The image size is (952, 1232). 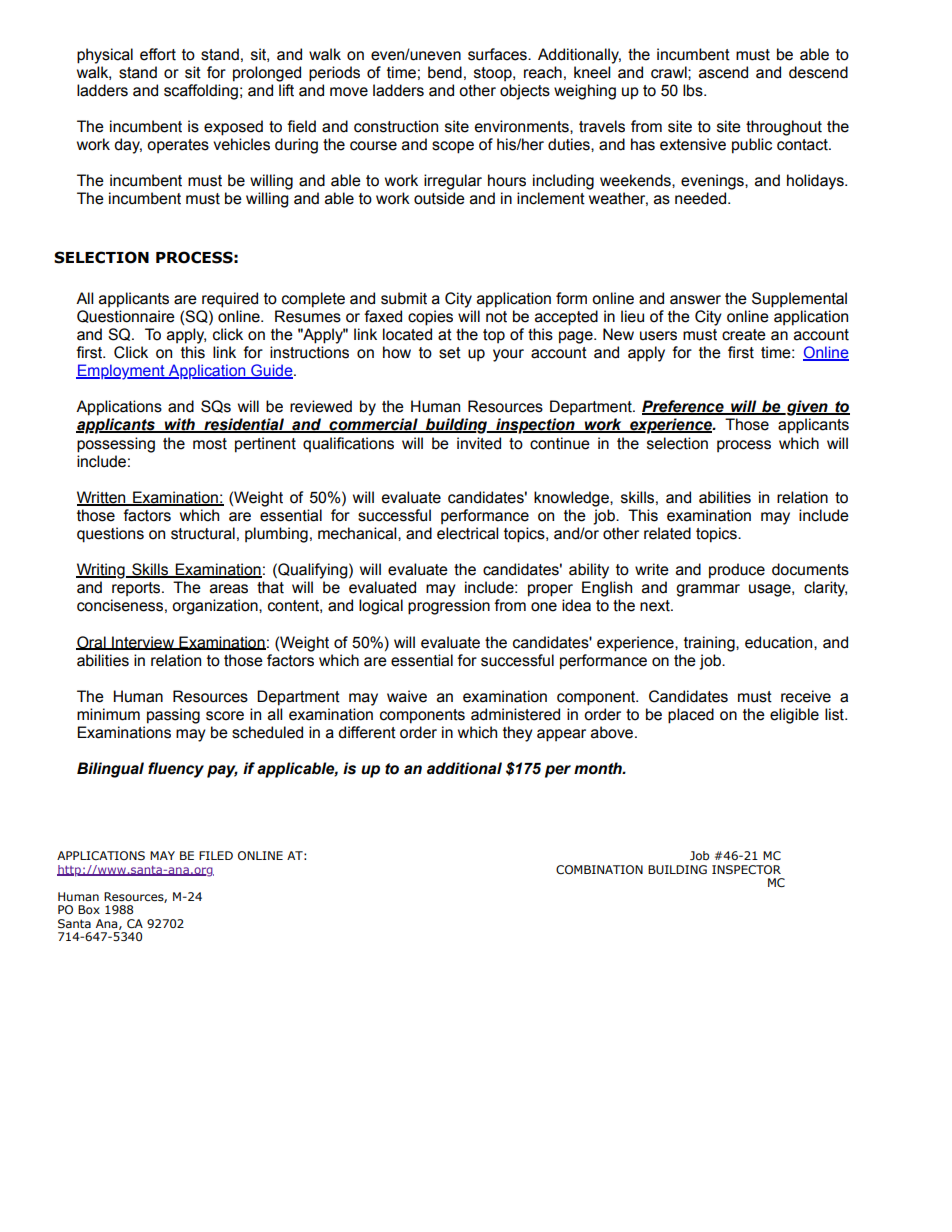 What do you see at coordinates (515, 714) in the document?
I see `administered` at bounding box center [515, 714].
